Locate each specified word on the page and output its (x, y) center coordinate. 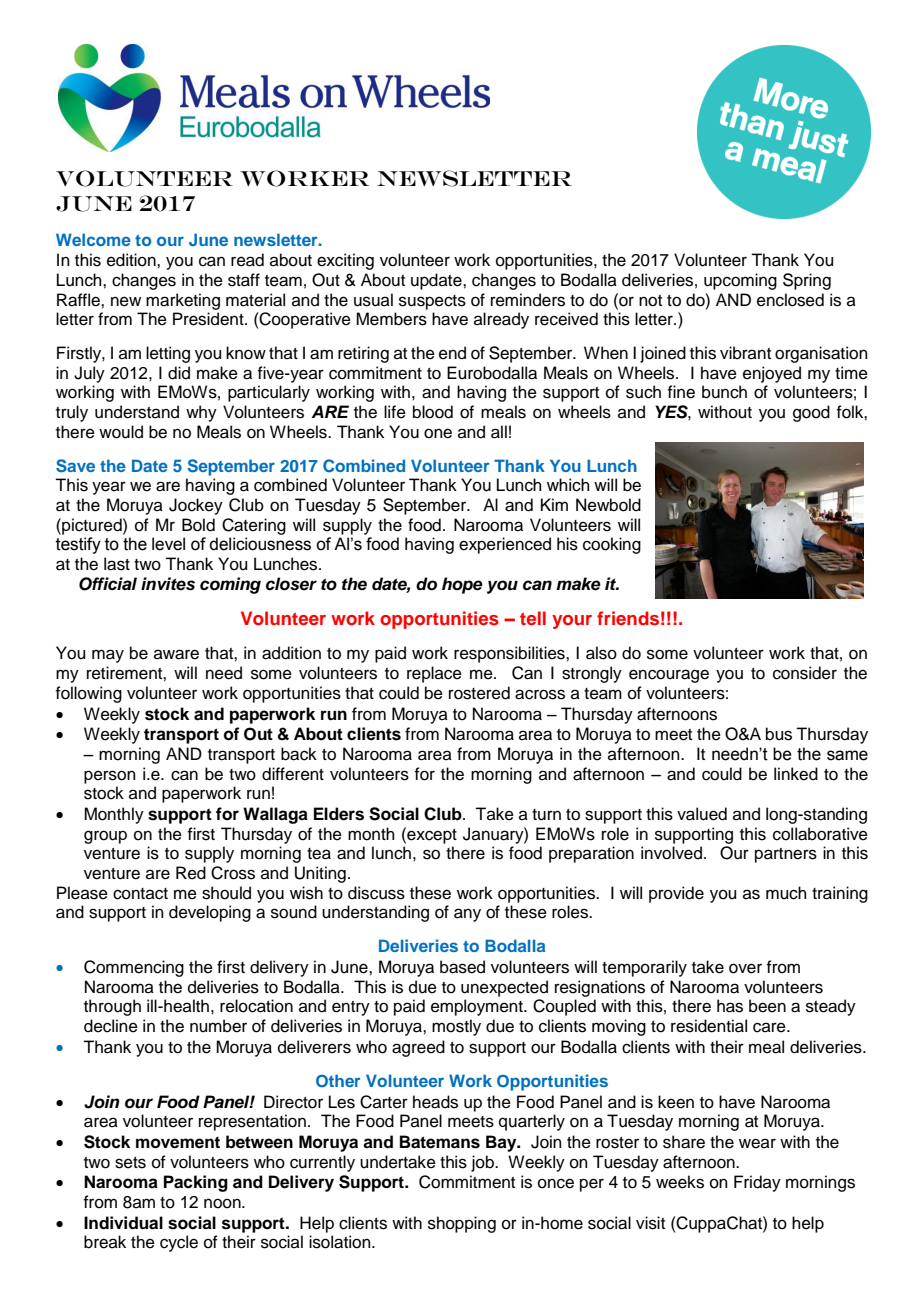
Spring (807, 281)
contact (140, 894)
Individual (123, 1223)
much (786, 893)
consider (805, 673)
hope (462, 585)
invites (168, 584)
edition (132, 260)
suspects (432, 302)
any (467, 915)
